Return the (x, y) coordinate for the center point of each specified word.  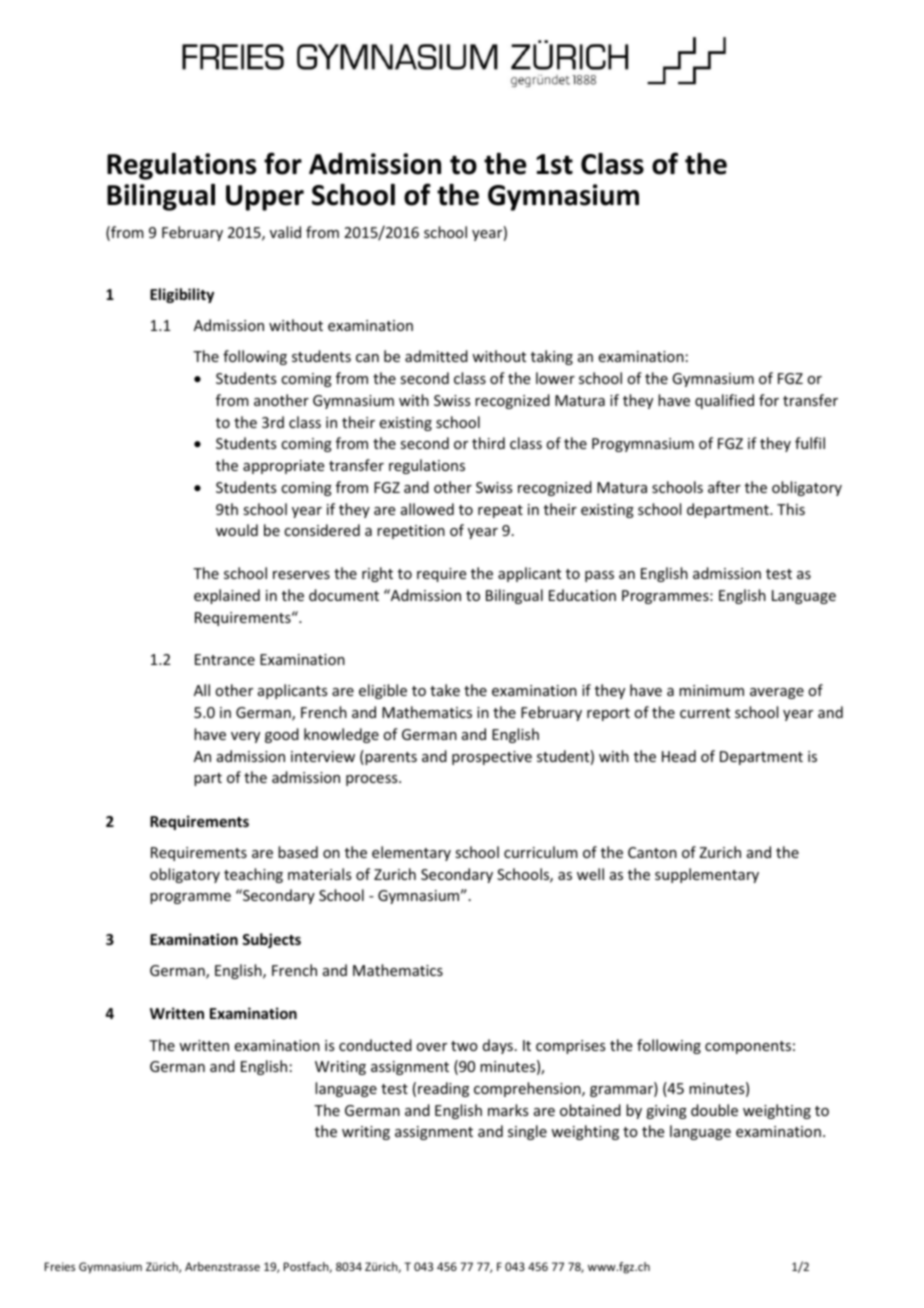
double (714, 1110)
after (724, 487)
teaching (253, 875)
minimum (711, 690)
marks (508, 1110)
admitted (436, 356)
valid (285, 232)
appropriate (283, 467)
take (445, 690)
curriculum (541, 852)
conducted (375, 1045)
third (488, 443)
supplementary (707, 875)
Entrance (225, 659)
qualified (724, 401)
